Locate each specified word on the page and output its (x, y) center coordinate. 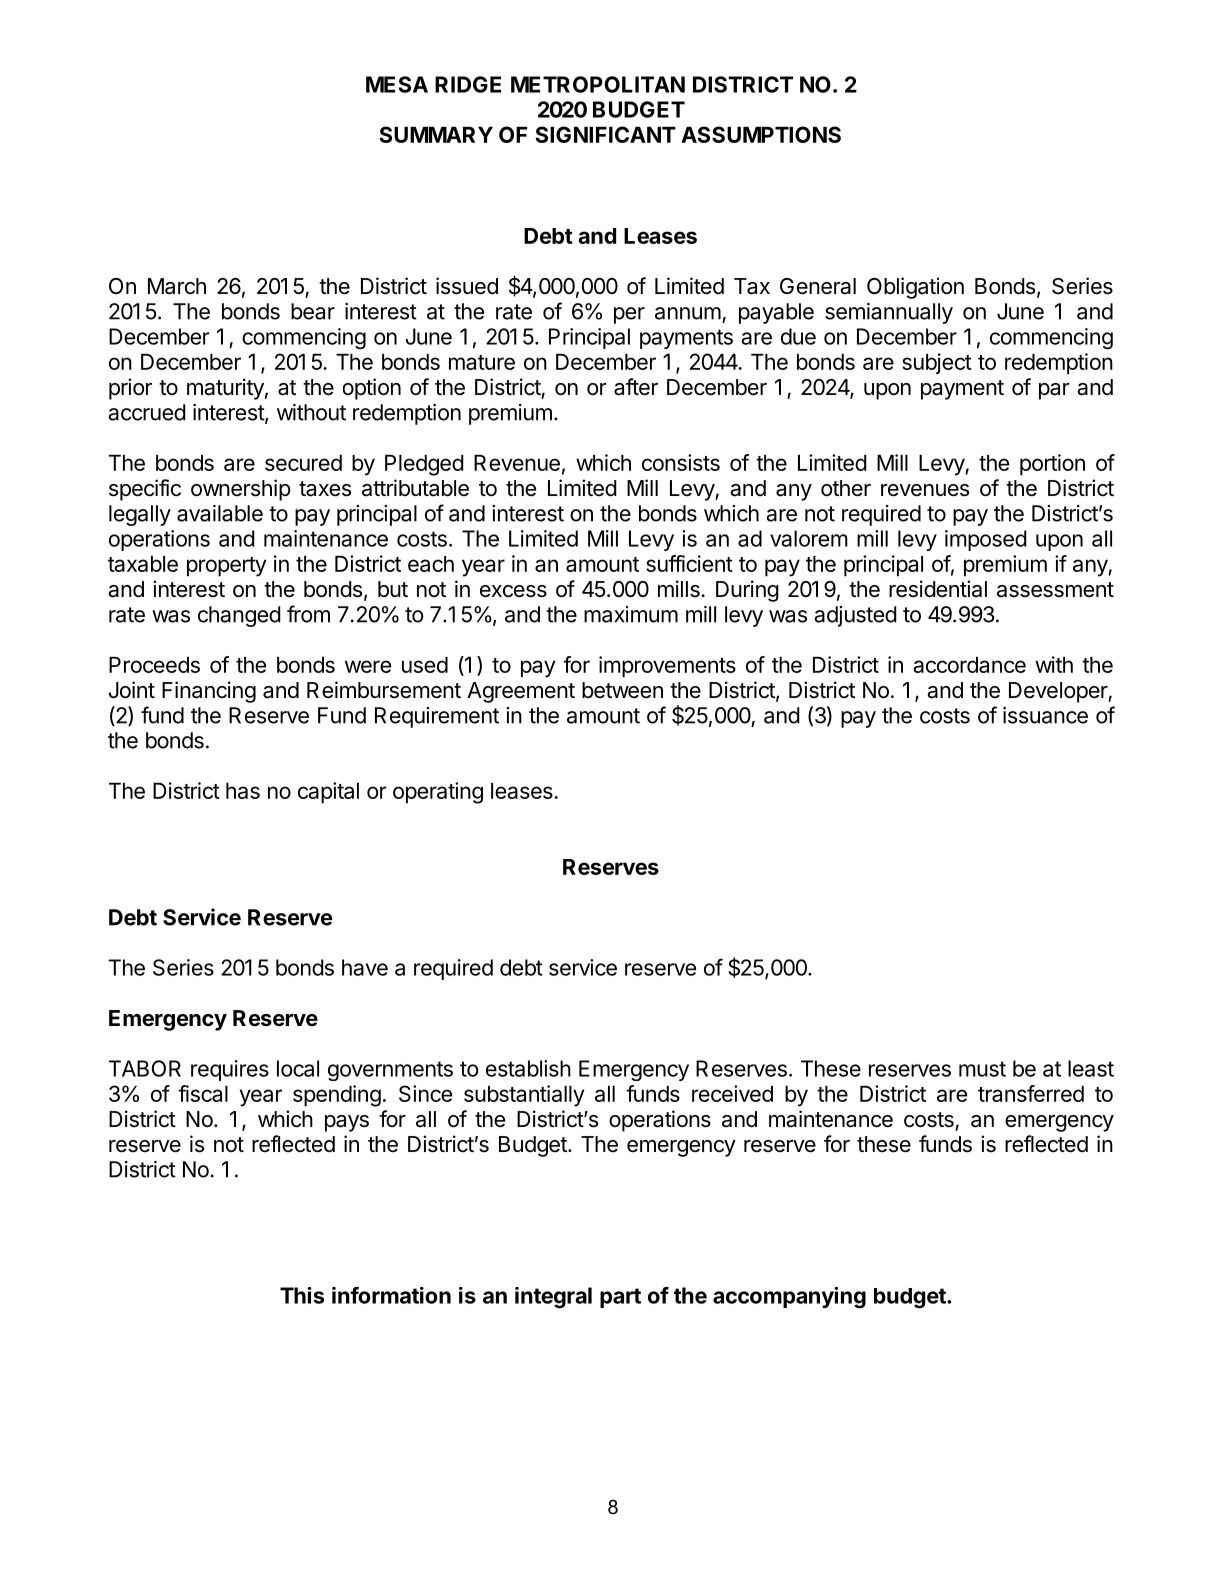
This (302, 1295)
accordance (969, 665)
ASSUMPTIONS (761, 134)
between (622, 690)
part (620, 1298)
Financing (209, 692)
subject (937, 363)
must (982, 1069)
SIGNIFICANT (605, 134)
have (365, 967)
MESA (397, 84)
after (636, 387)
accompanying (789, 1298)
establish (528, 1068)
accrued (147, 412)
